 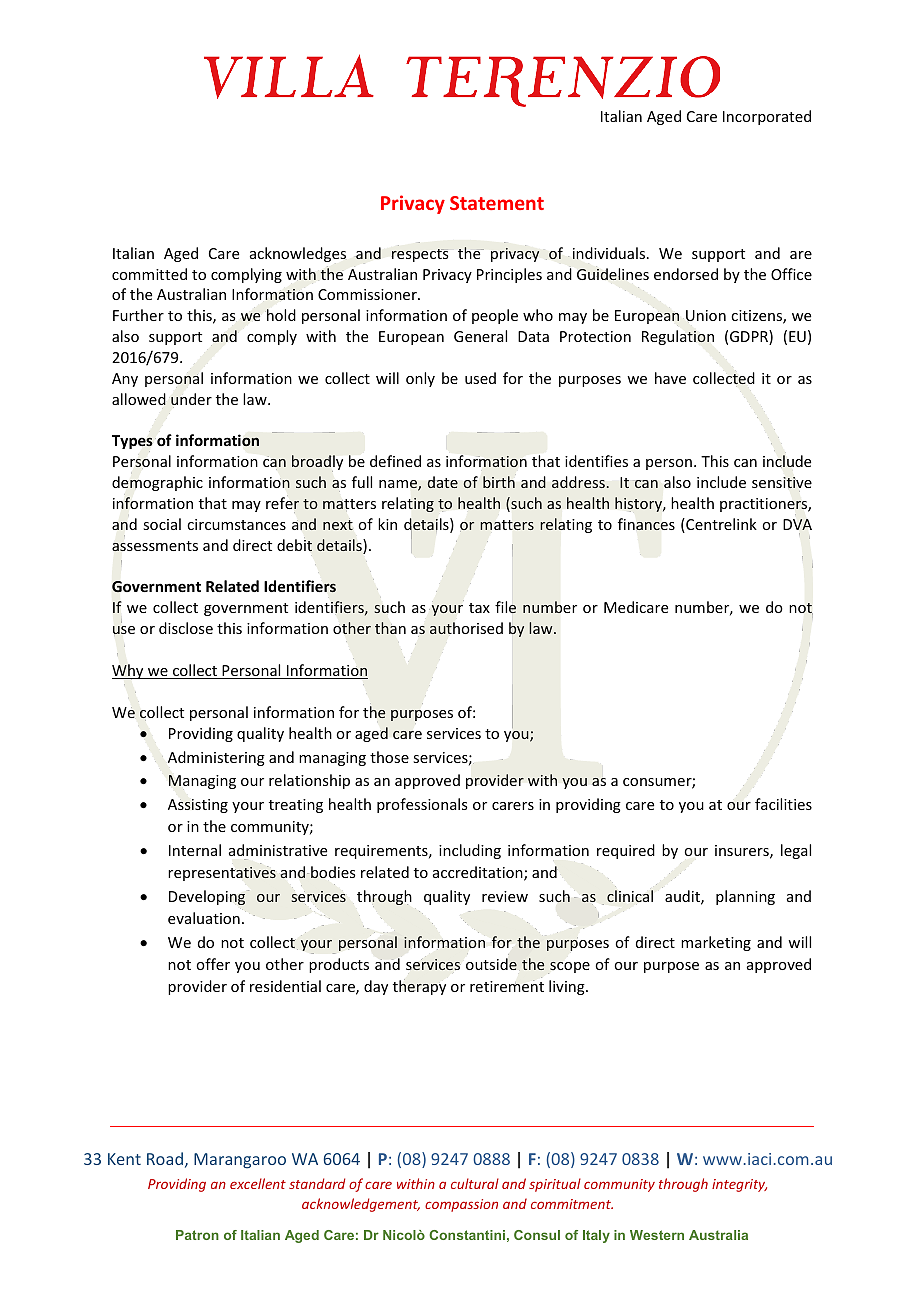 I want to click on authorised, so click(x=466, y=628).
